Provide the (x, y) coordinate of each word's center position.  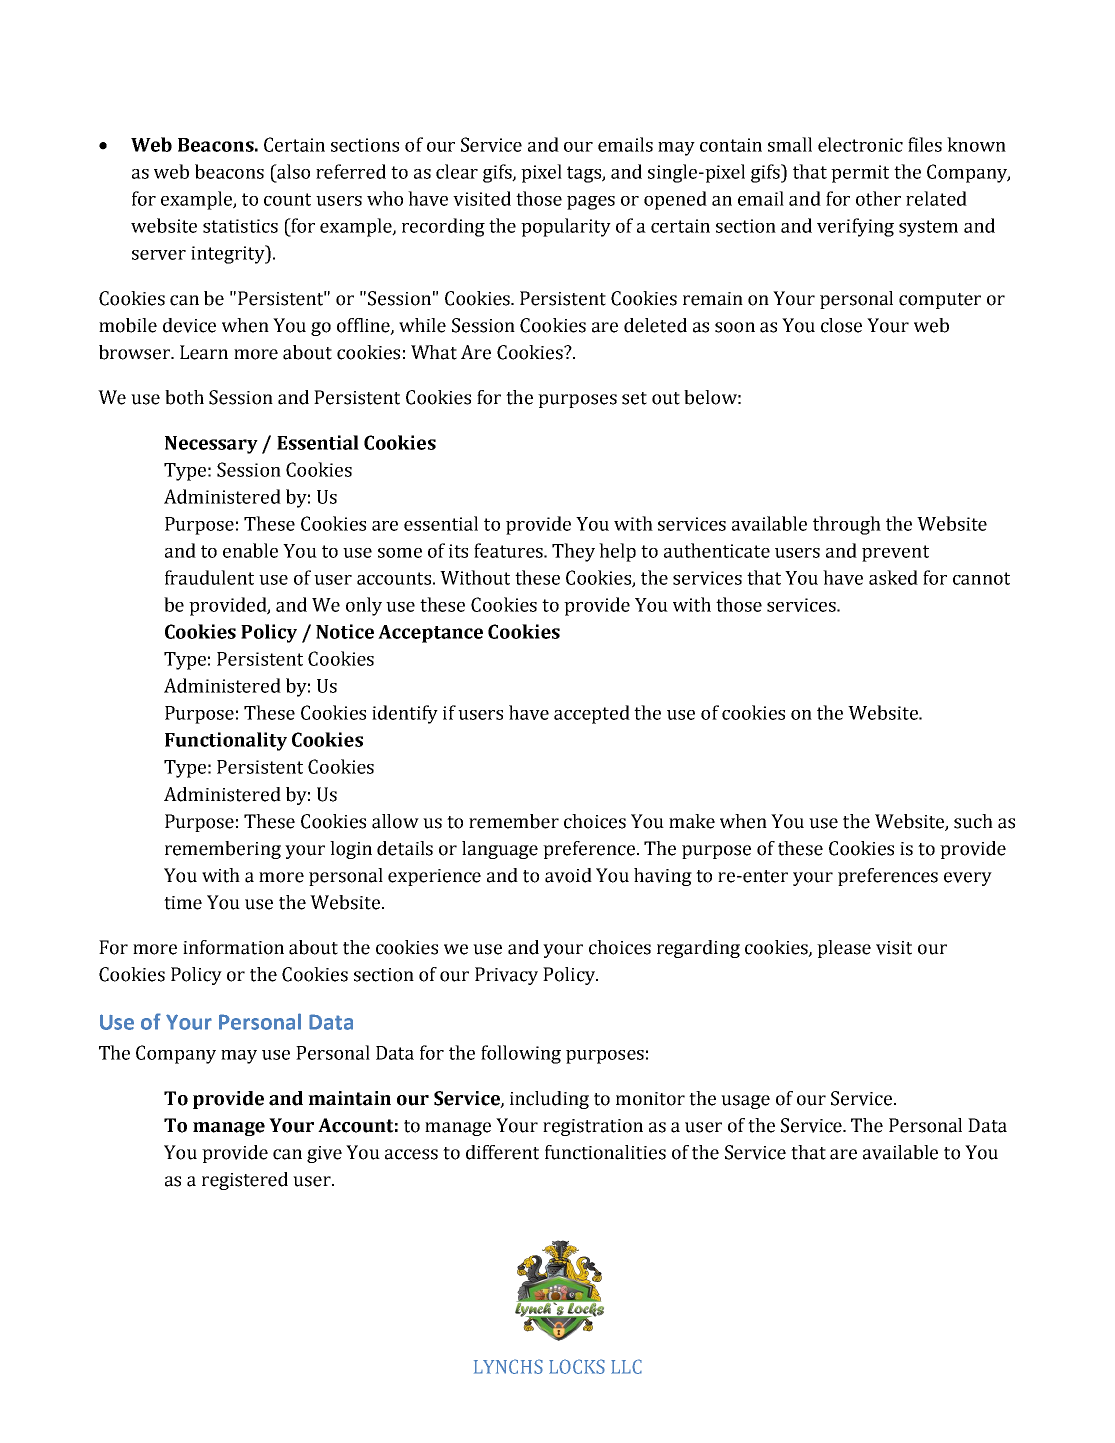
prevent (895, 553)
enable (250, 550)
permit (860, 174)
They (573, 552)
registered (245, 1181)
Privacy (506, 976)
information (233, 947)
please (844, 949)
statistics (240, 226)
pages (591, 203)
